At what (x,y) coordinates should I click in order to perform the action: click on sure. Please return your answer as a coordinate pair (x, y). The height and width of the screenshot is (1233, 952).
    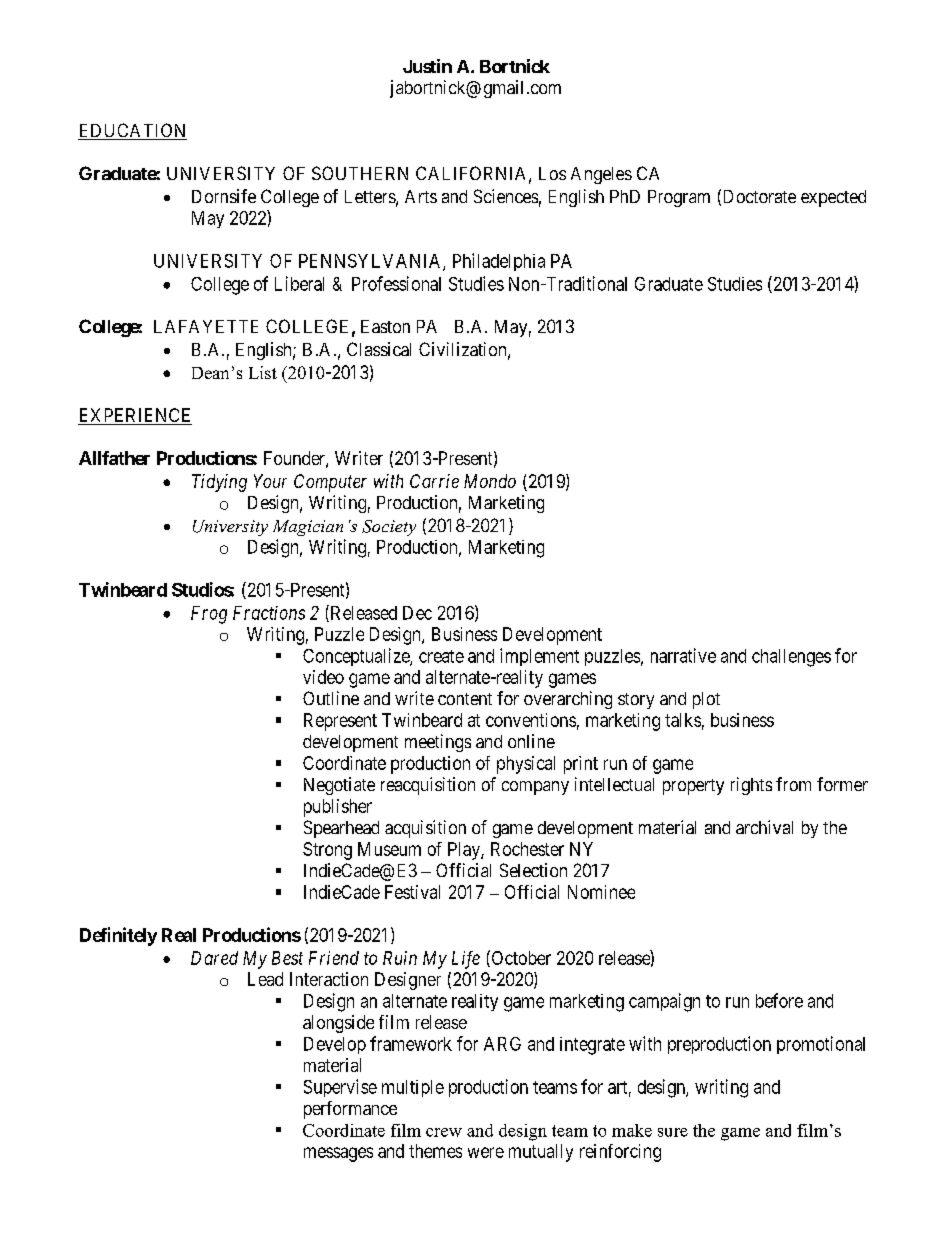
    Looking at the image, I should click on (673, 1132).
